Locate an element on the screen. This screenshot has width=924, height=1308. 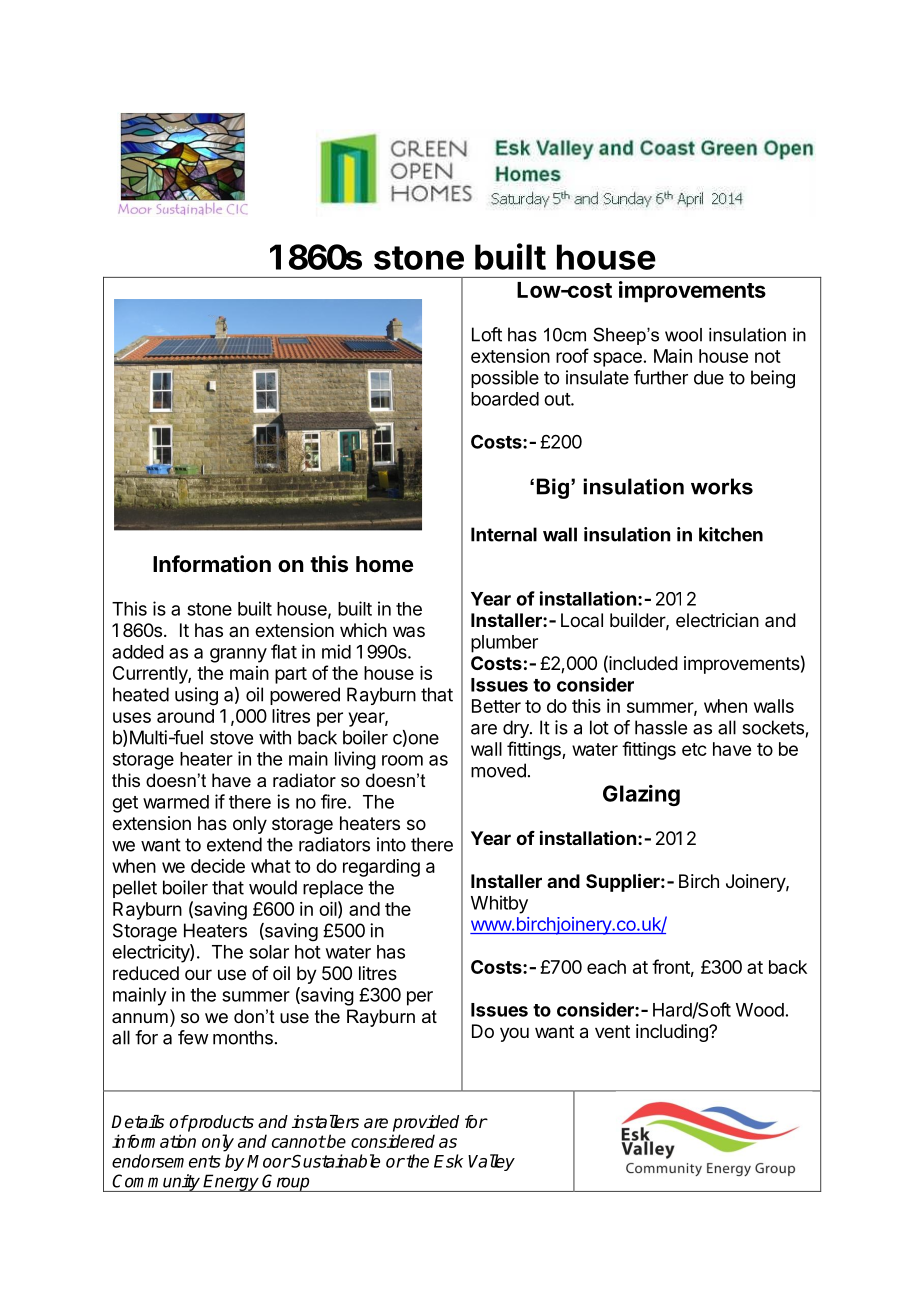
stove is located at coordinates (231, 738).
